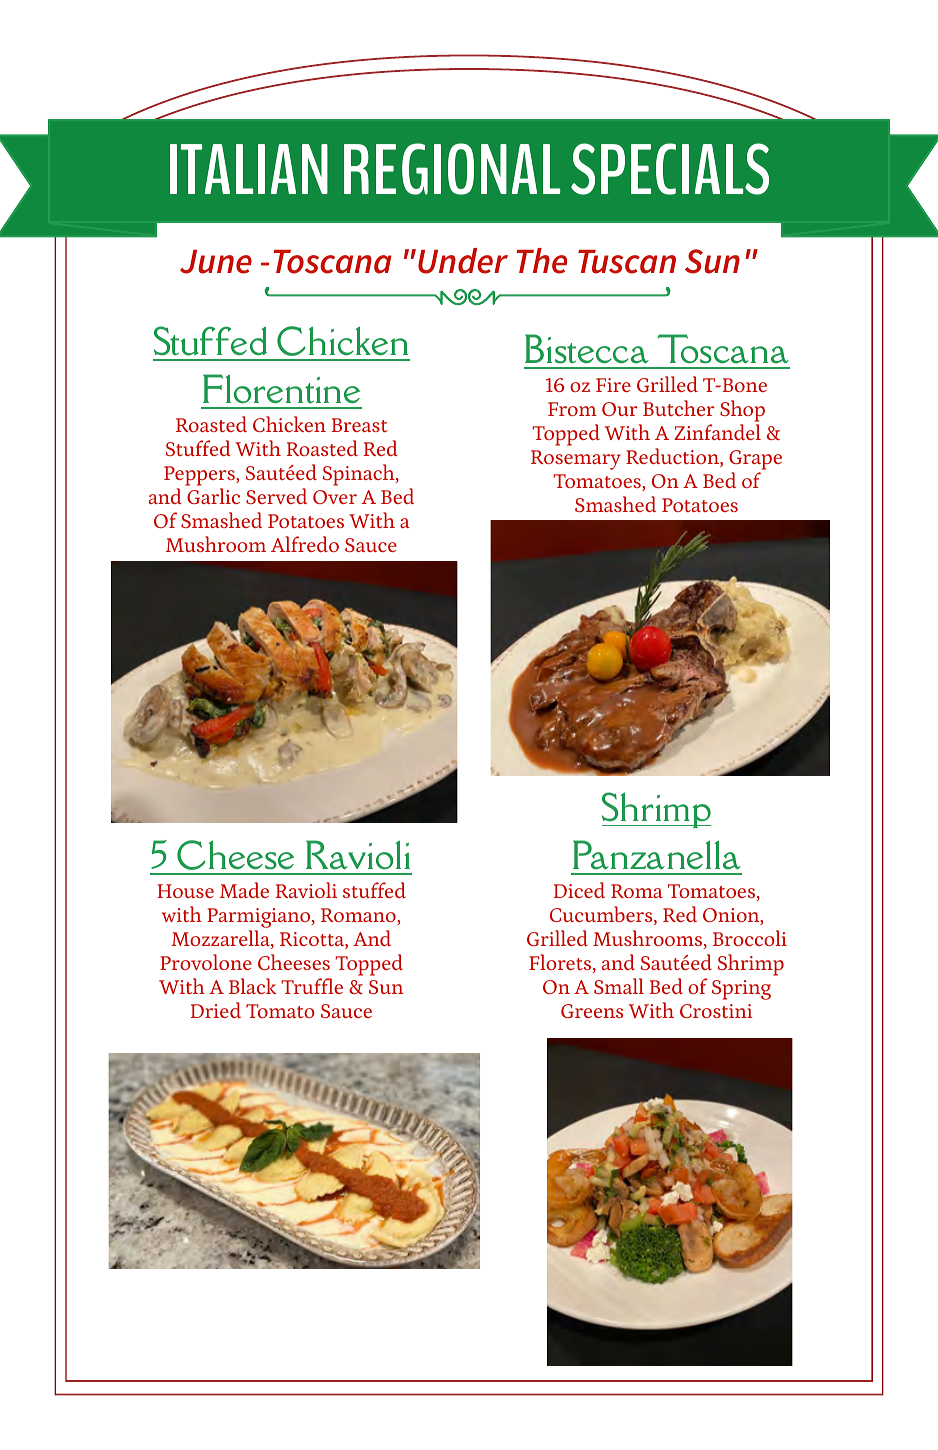 This document has height=1450, width=938. I want to click on SPECIALS, so click(670, 169).
